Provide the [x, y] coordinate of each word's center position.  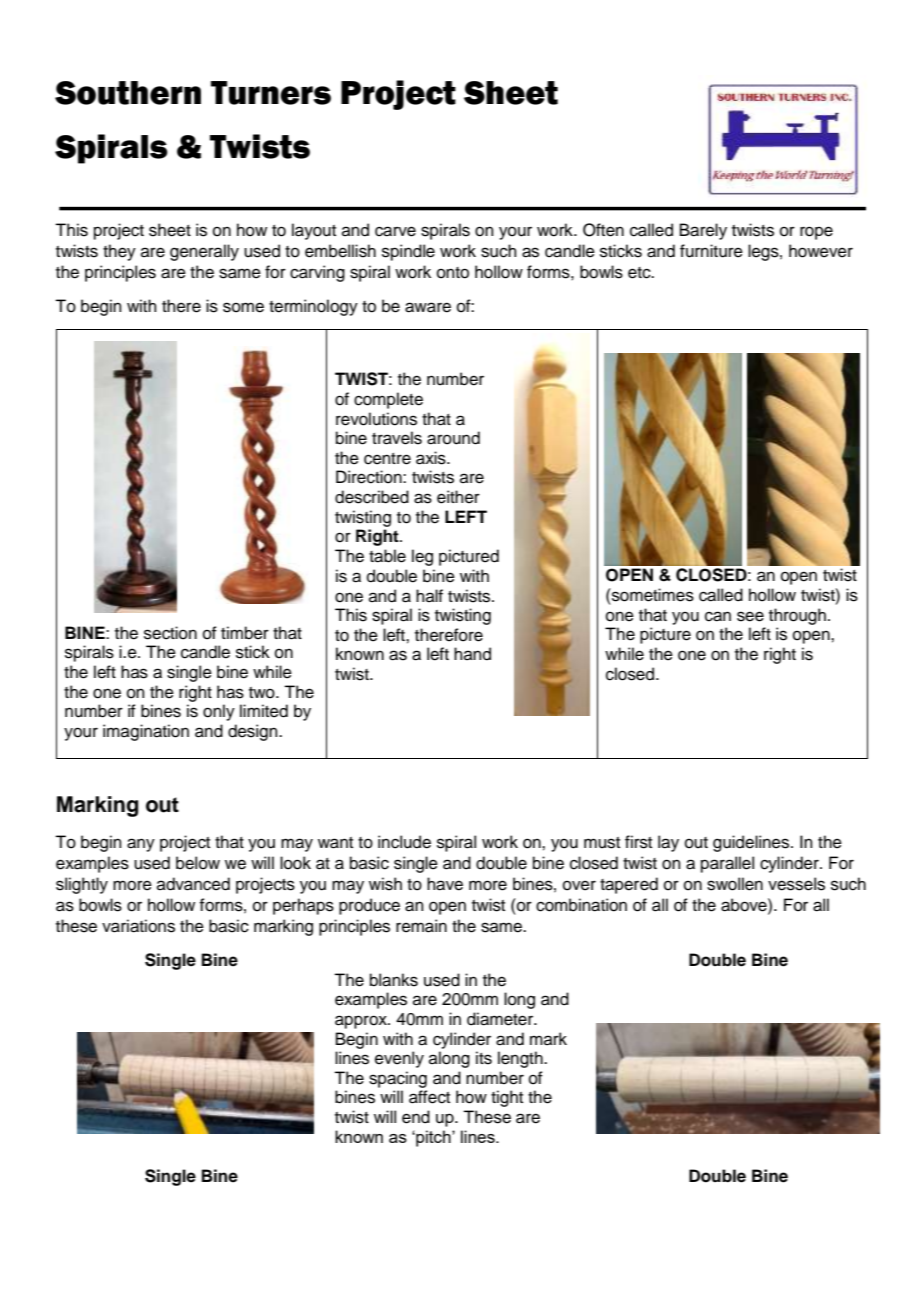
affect [429, 1097]
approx [362, 1022]
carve [395, 231]
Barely [703, 231]
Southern [128, 93]
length [521, 1059]
